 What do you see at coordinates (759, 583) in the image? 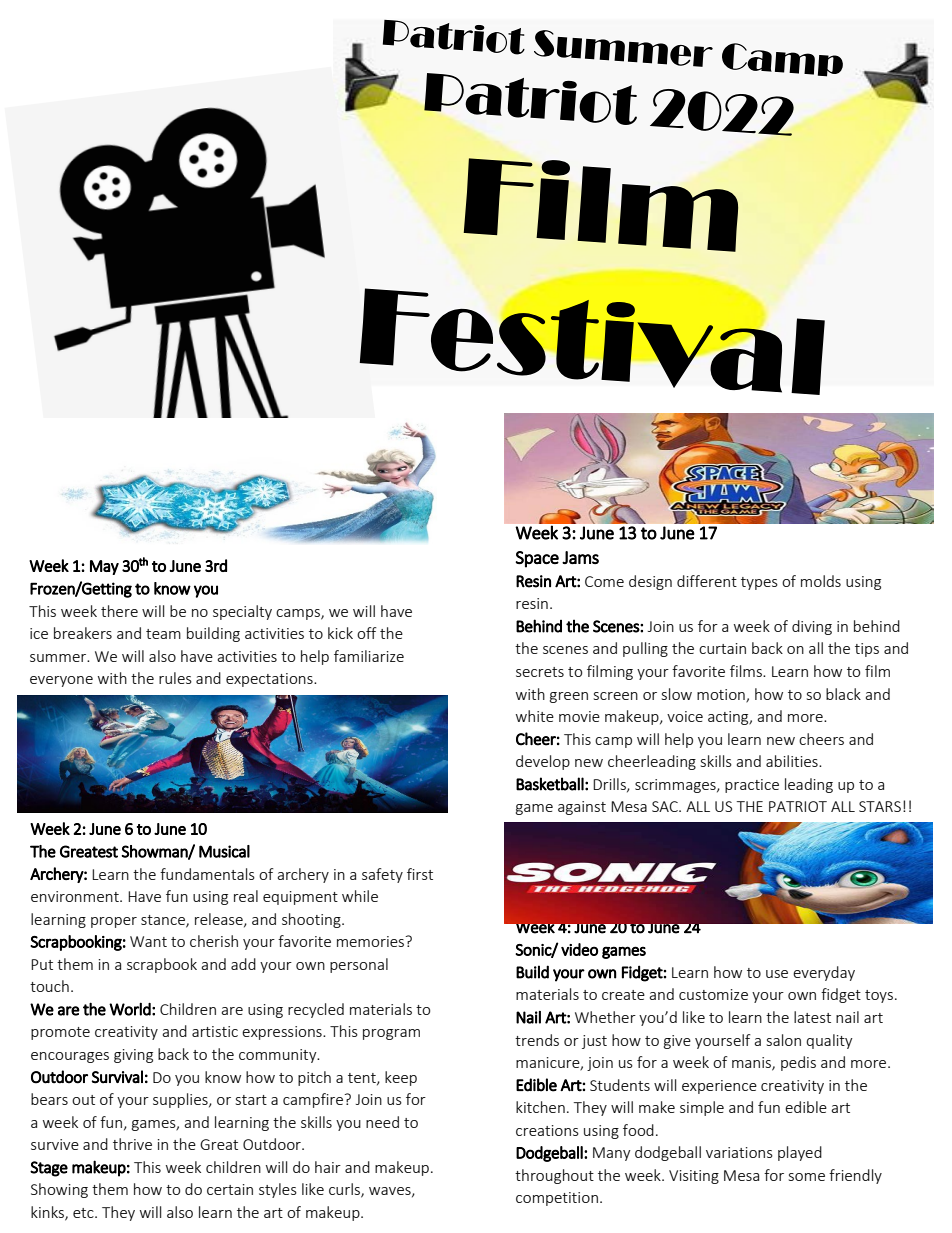
I see `types` at bounding box center [759, 583].
